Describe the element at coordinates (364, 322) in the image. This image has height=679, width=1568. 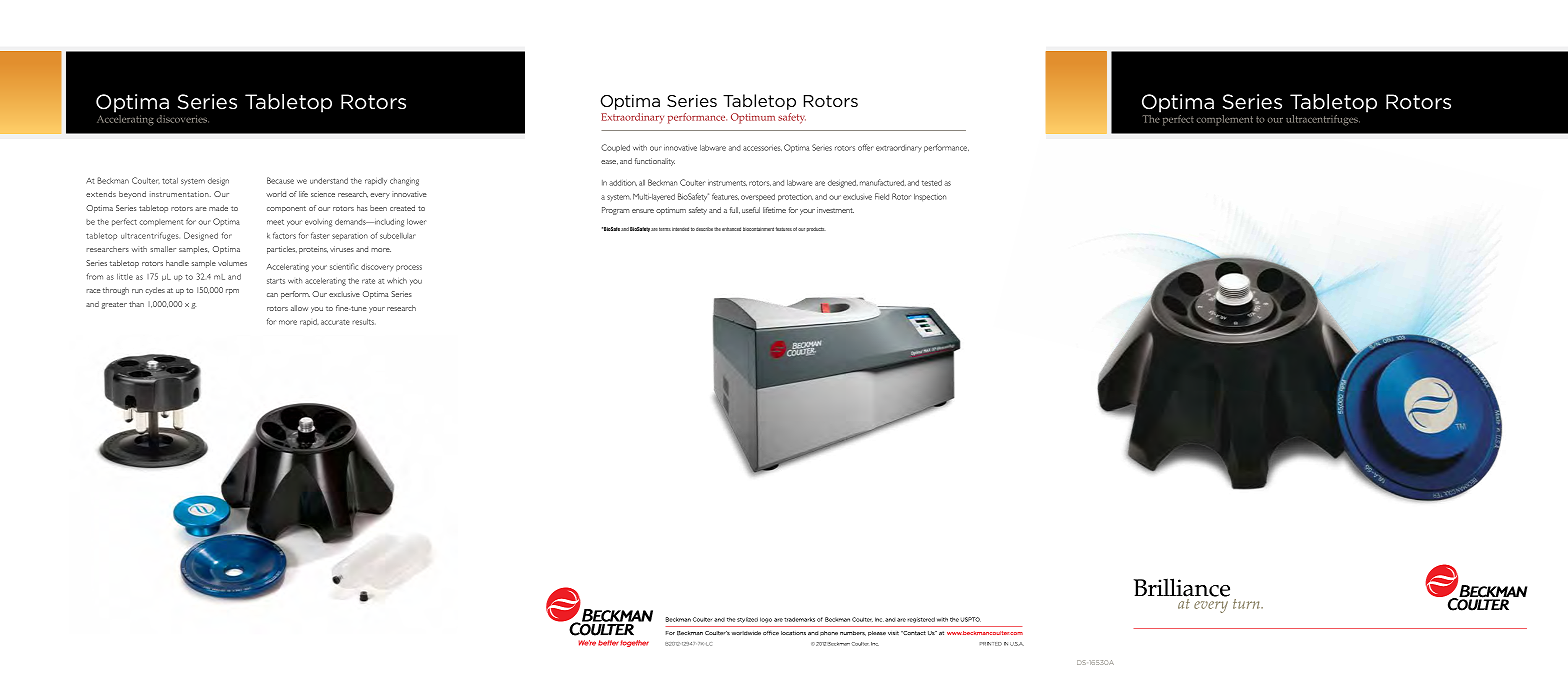
I see `results` at that location.
